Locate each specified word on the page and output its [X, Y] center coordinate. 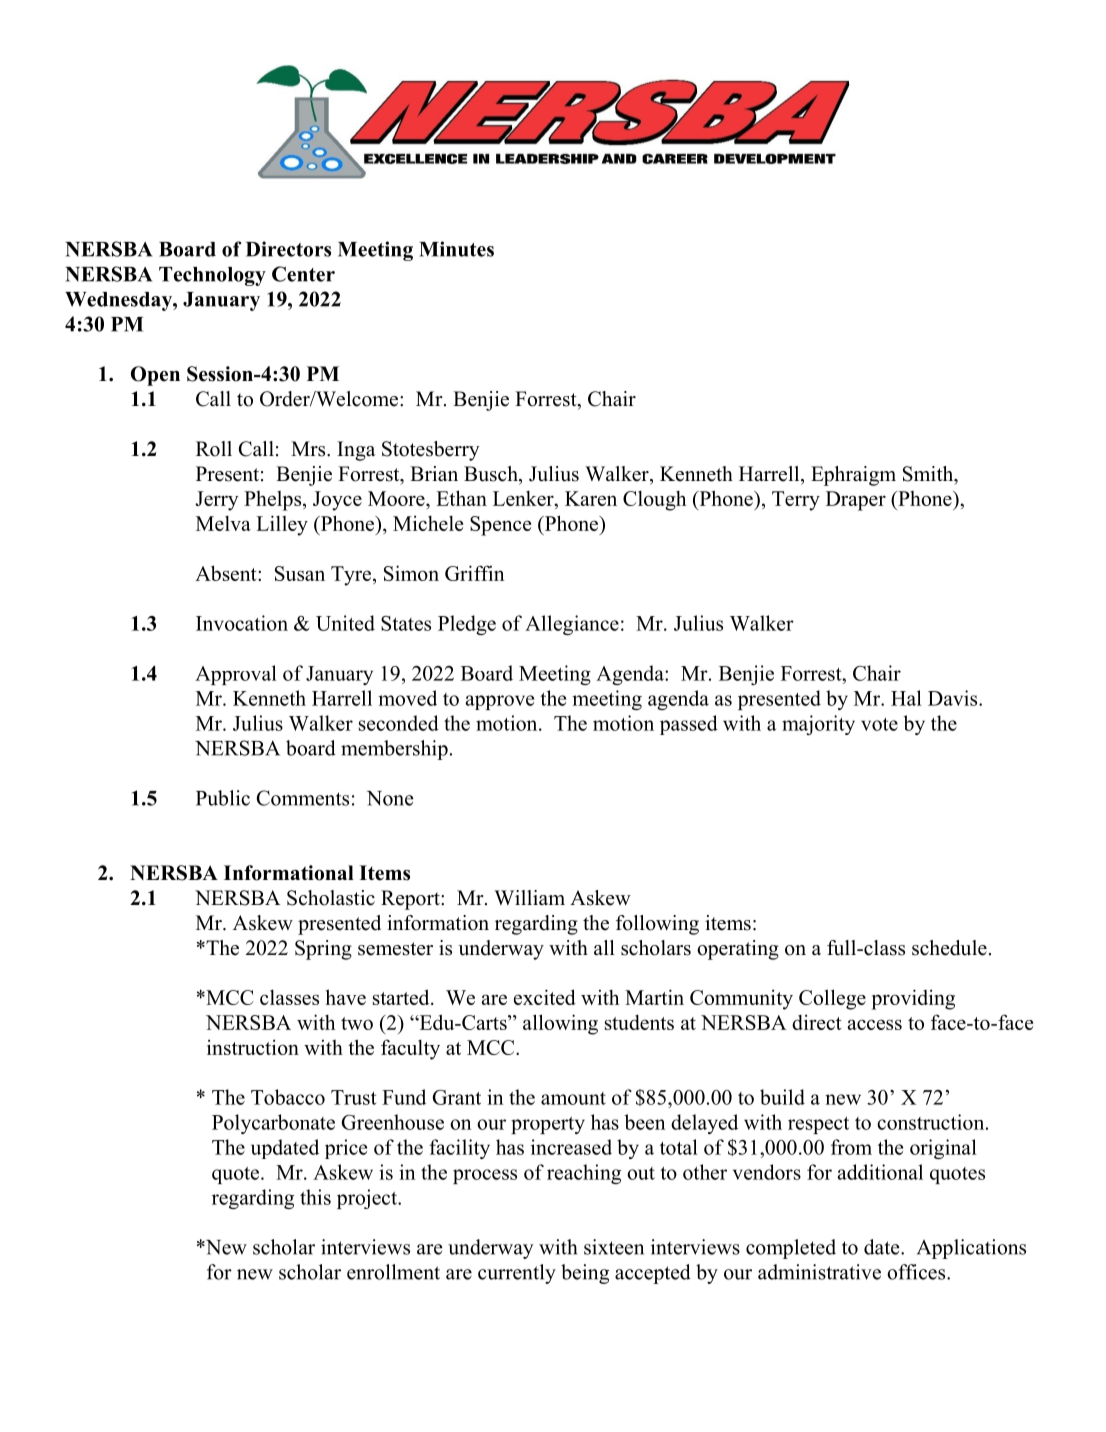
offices [917, 1272]
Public [223, 798]
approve [500, 702]
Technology [212, 276]
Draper [856, 501]
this [315, 1197]
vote [879, 724]
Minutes [456, 249]
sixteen [614, 1247]
